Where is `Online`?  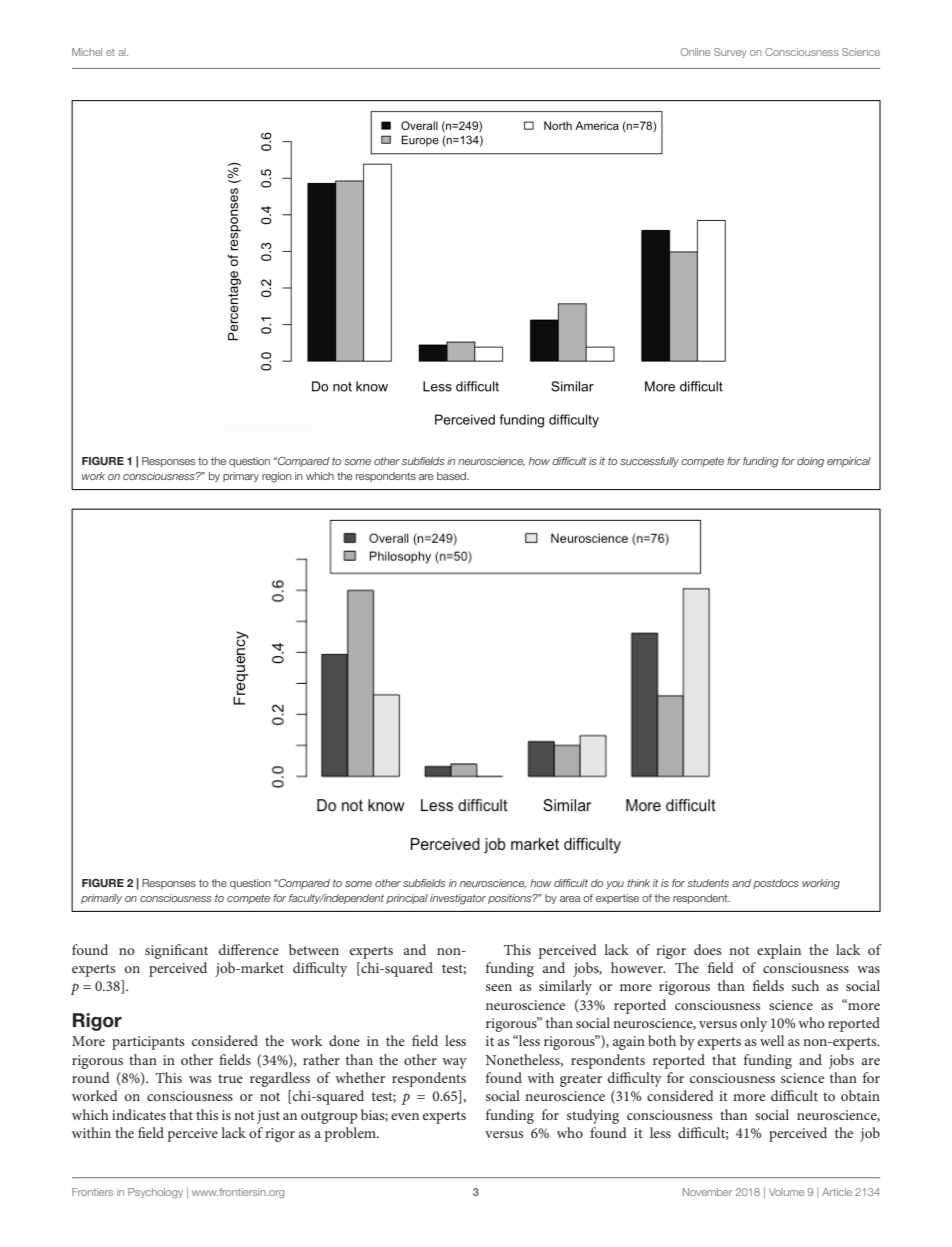
Online is located at coordinates (695, 52).
